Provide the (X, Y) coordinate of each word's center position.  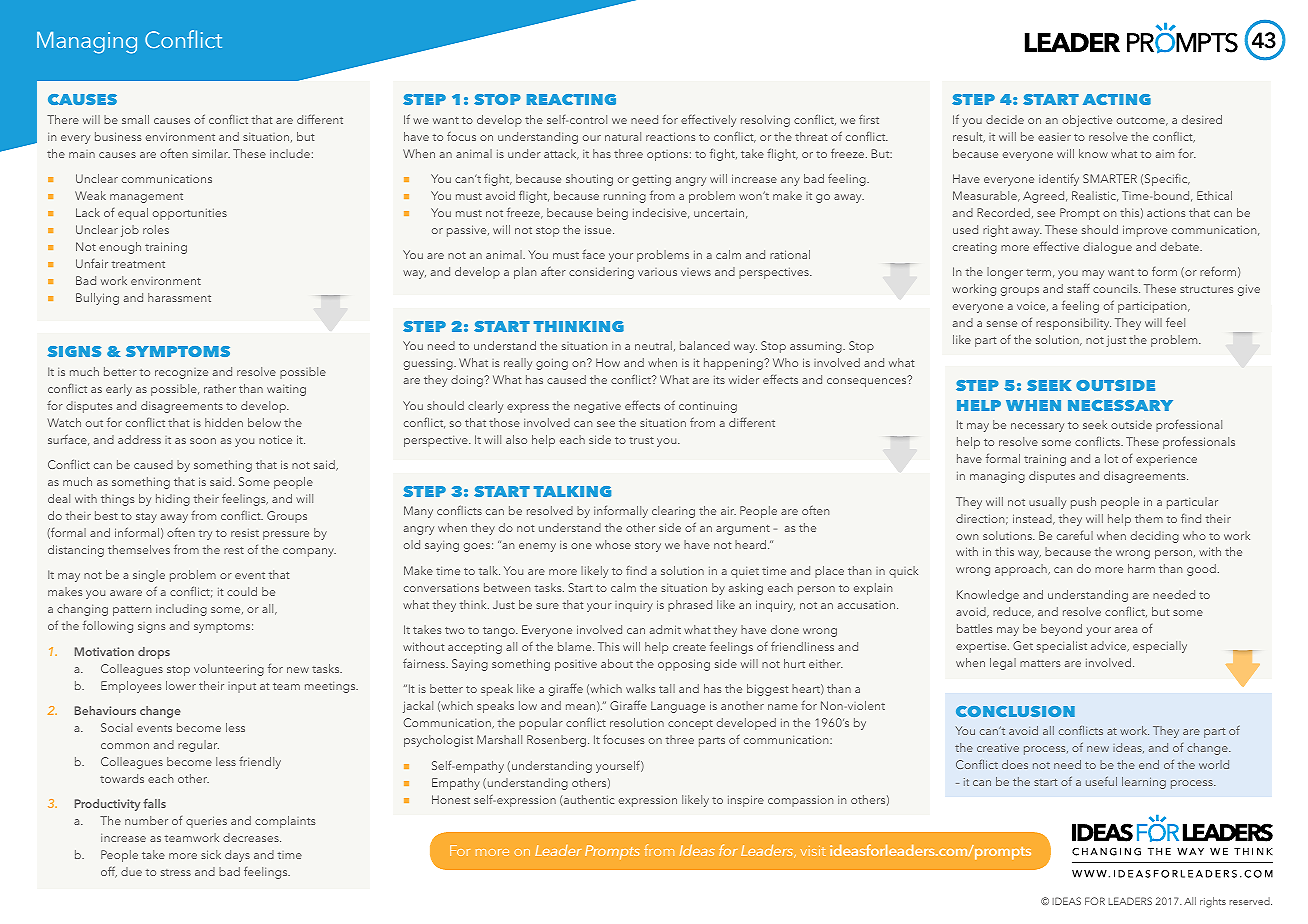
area (1126, 630)
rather (220, 388)
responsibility (1073, 324)
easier (1054, 137)
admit (665, 629)
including (181, 610)
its (719, 380)
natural (623, 136)
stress (176, 872)
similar (211, 153)
